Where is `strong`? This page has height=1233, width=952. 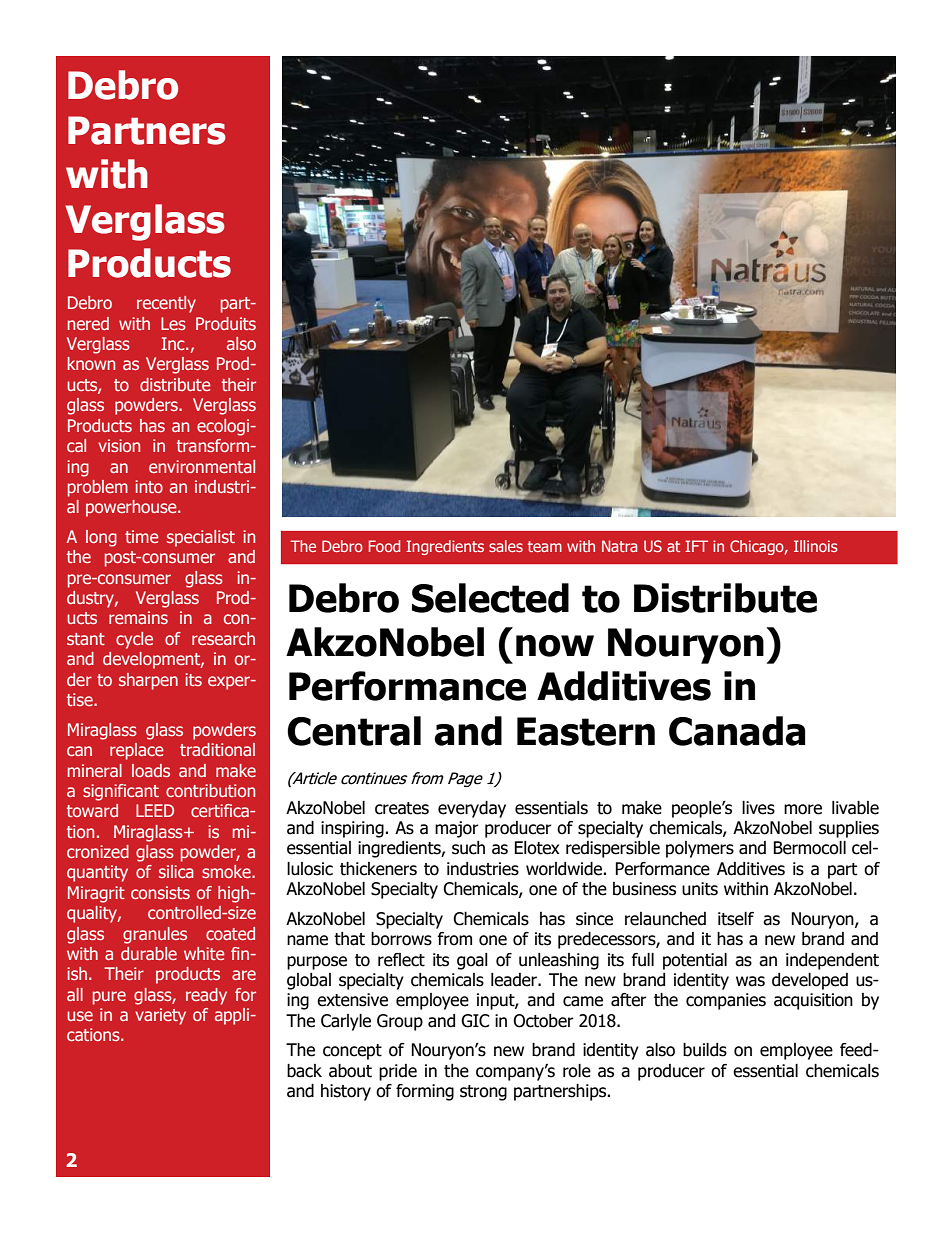 strong is located at coordinates (483, 1093).
